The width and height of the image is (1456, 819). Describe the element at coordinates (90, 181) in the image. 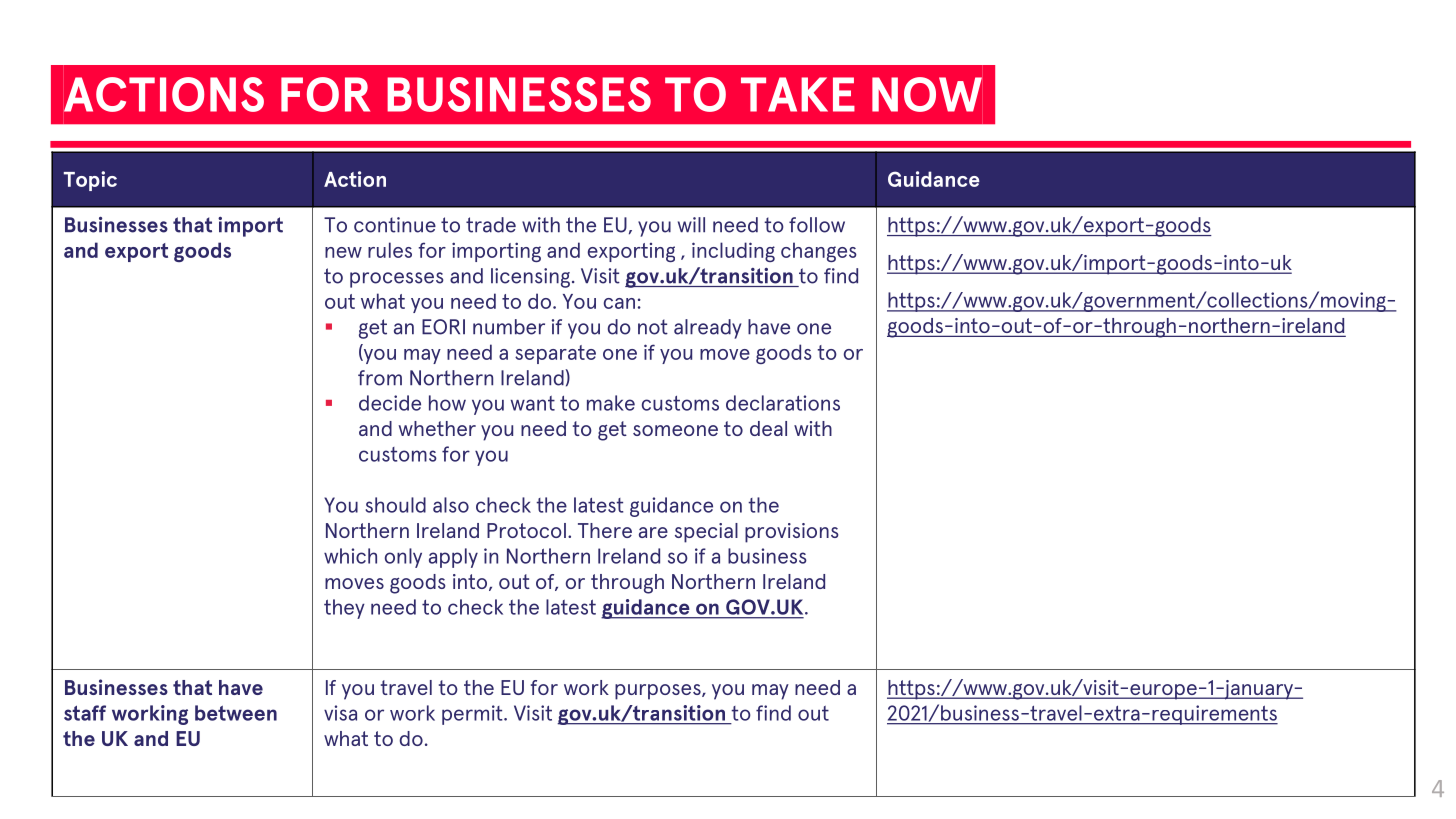

I see `Topic` at that location.
